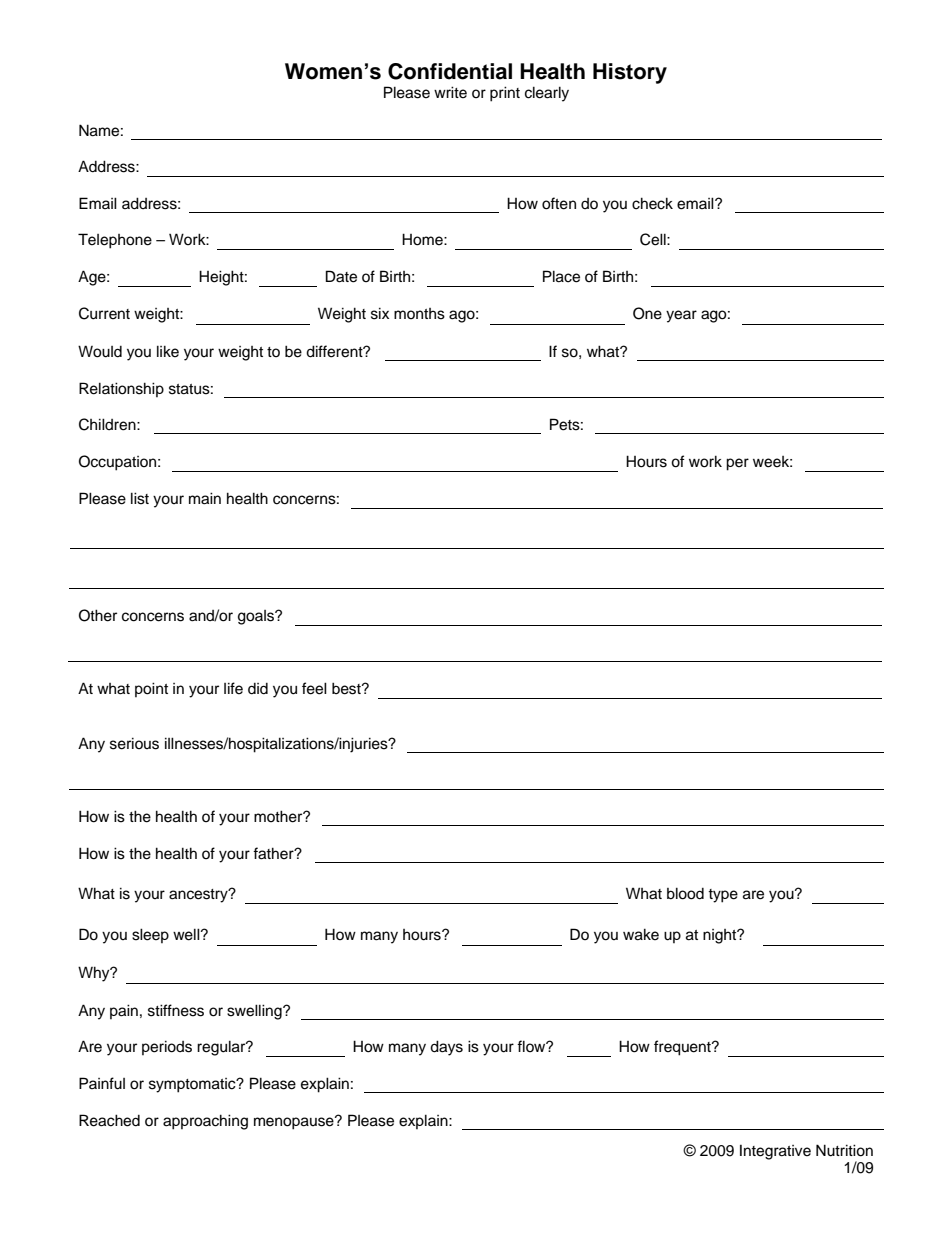 Image resolution: width=952 pixels, height=1233 pixels. Describe the element at coordinates (450, 92) in the document. I see `write` at that location.
